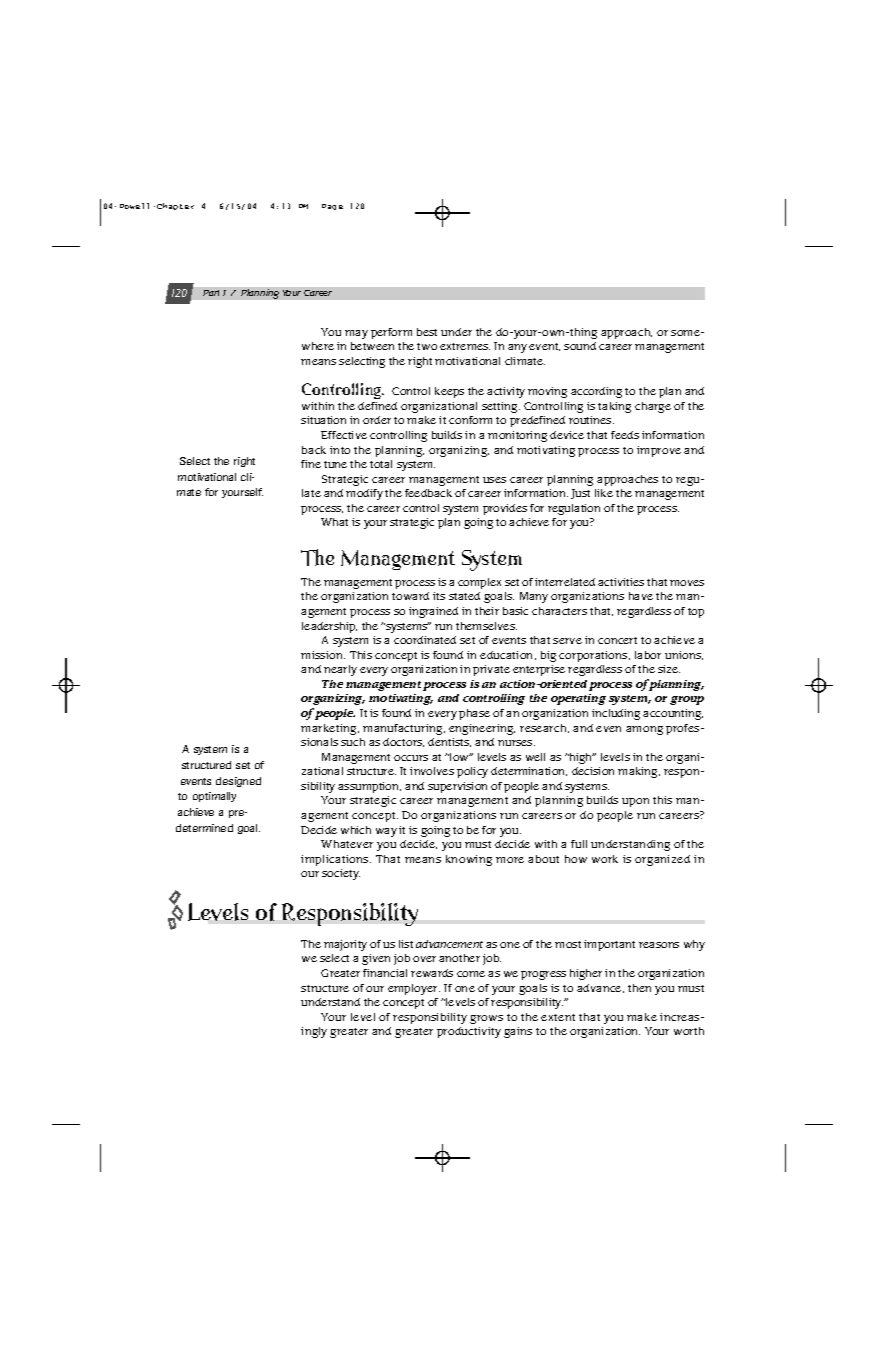 The height and width of the screenshot is (1372, 887). I want to click on best, so click(427, 332).
